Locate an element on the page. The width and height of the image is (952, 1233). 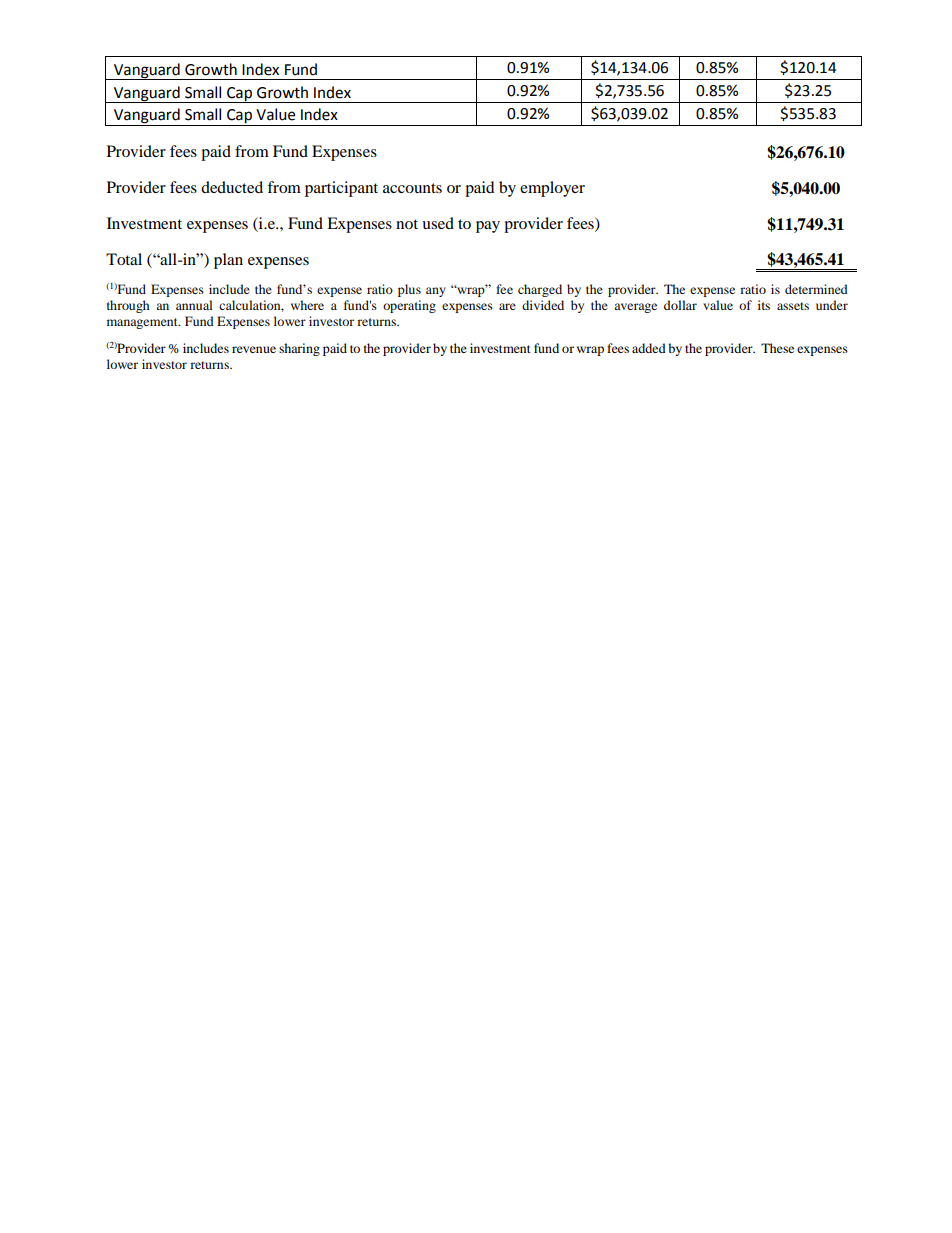
accounts is located at coordinates (412, 188).
